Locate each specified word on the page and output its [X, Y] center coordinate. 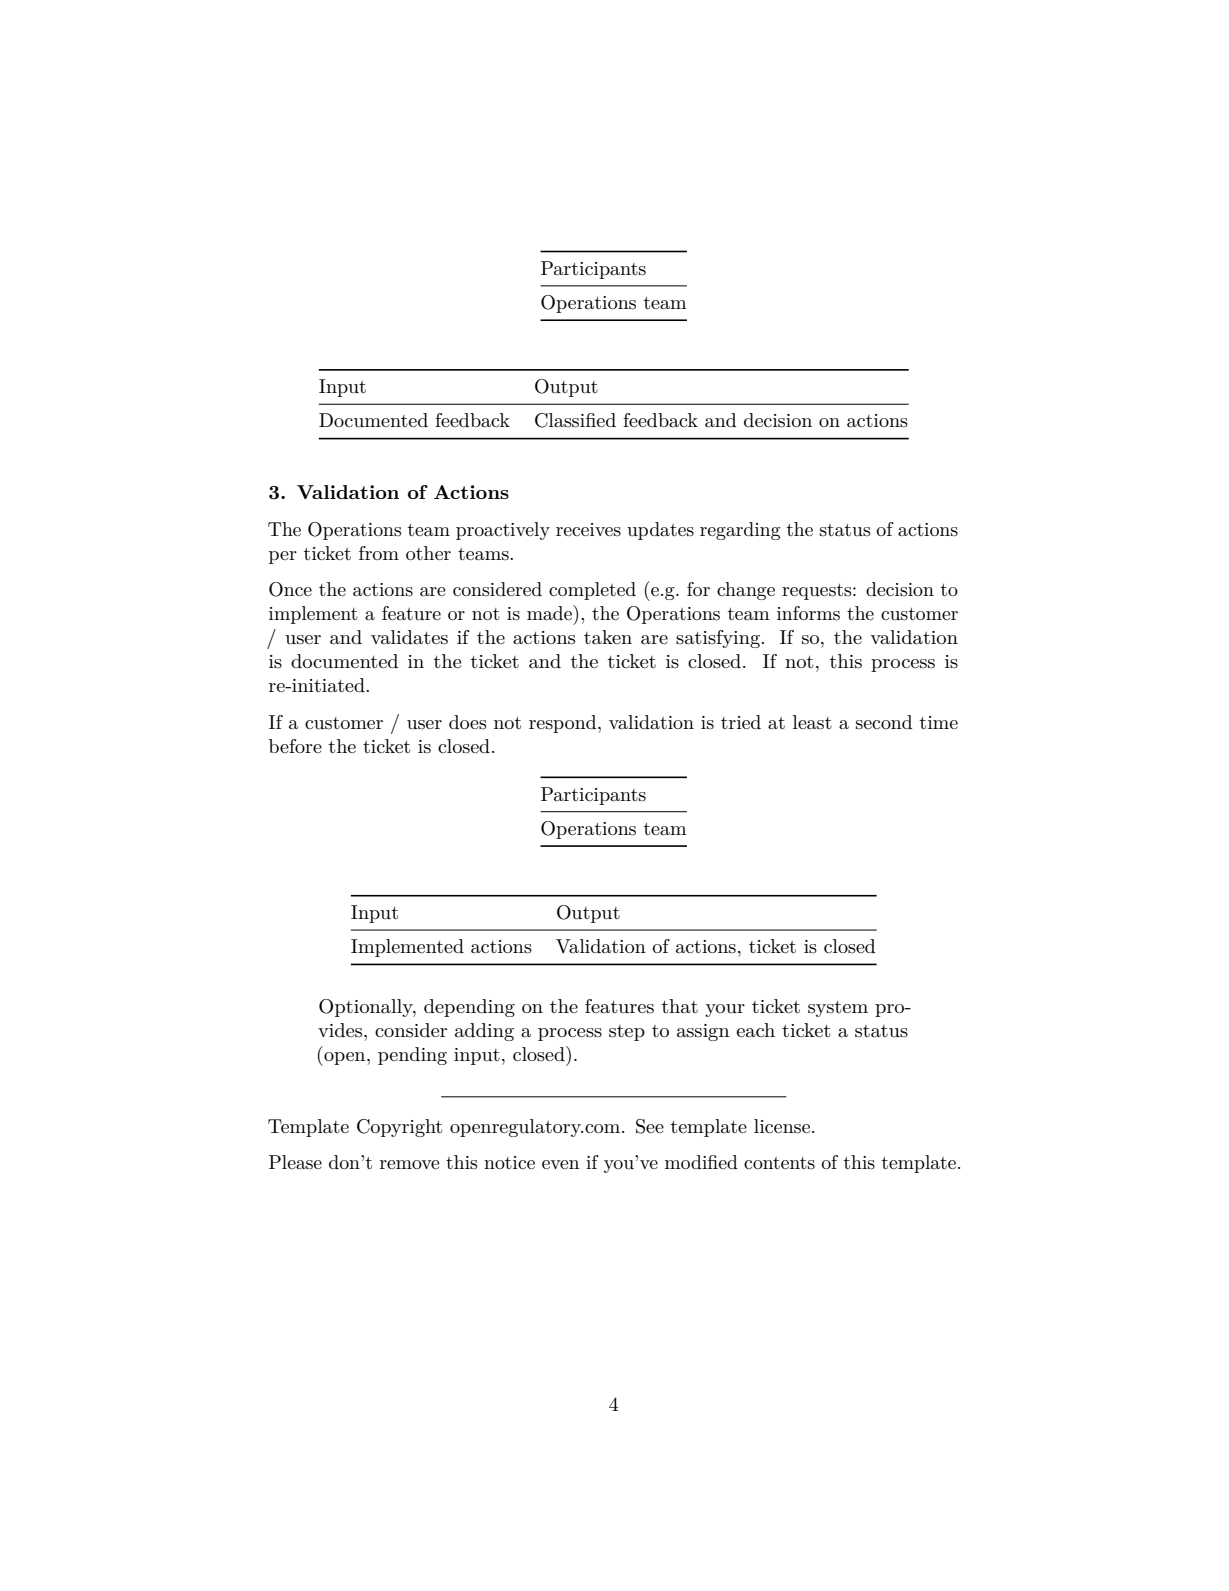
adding [484, 1032]
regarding [740, 531]
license [782, 1126]
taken [608, 637]
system [838, 1009]
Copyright [399, 1128]
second [884, 722]
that [680, 1006]
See [650, 1126]
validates [409, 637]
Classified [575, 420]
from [379, 553]
